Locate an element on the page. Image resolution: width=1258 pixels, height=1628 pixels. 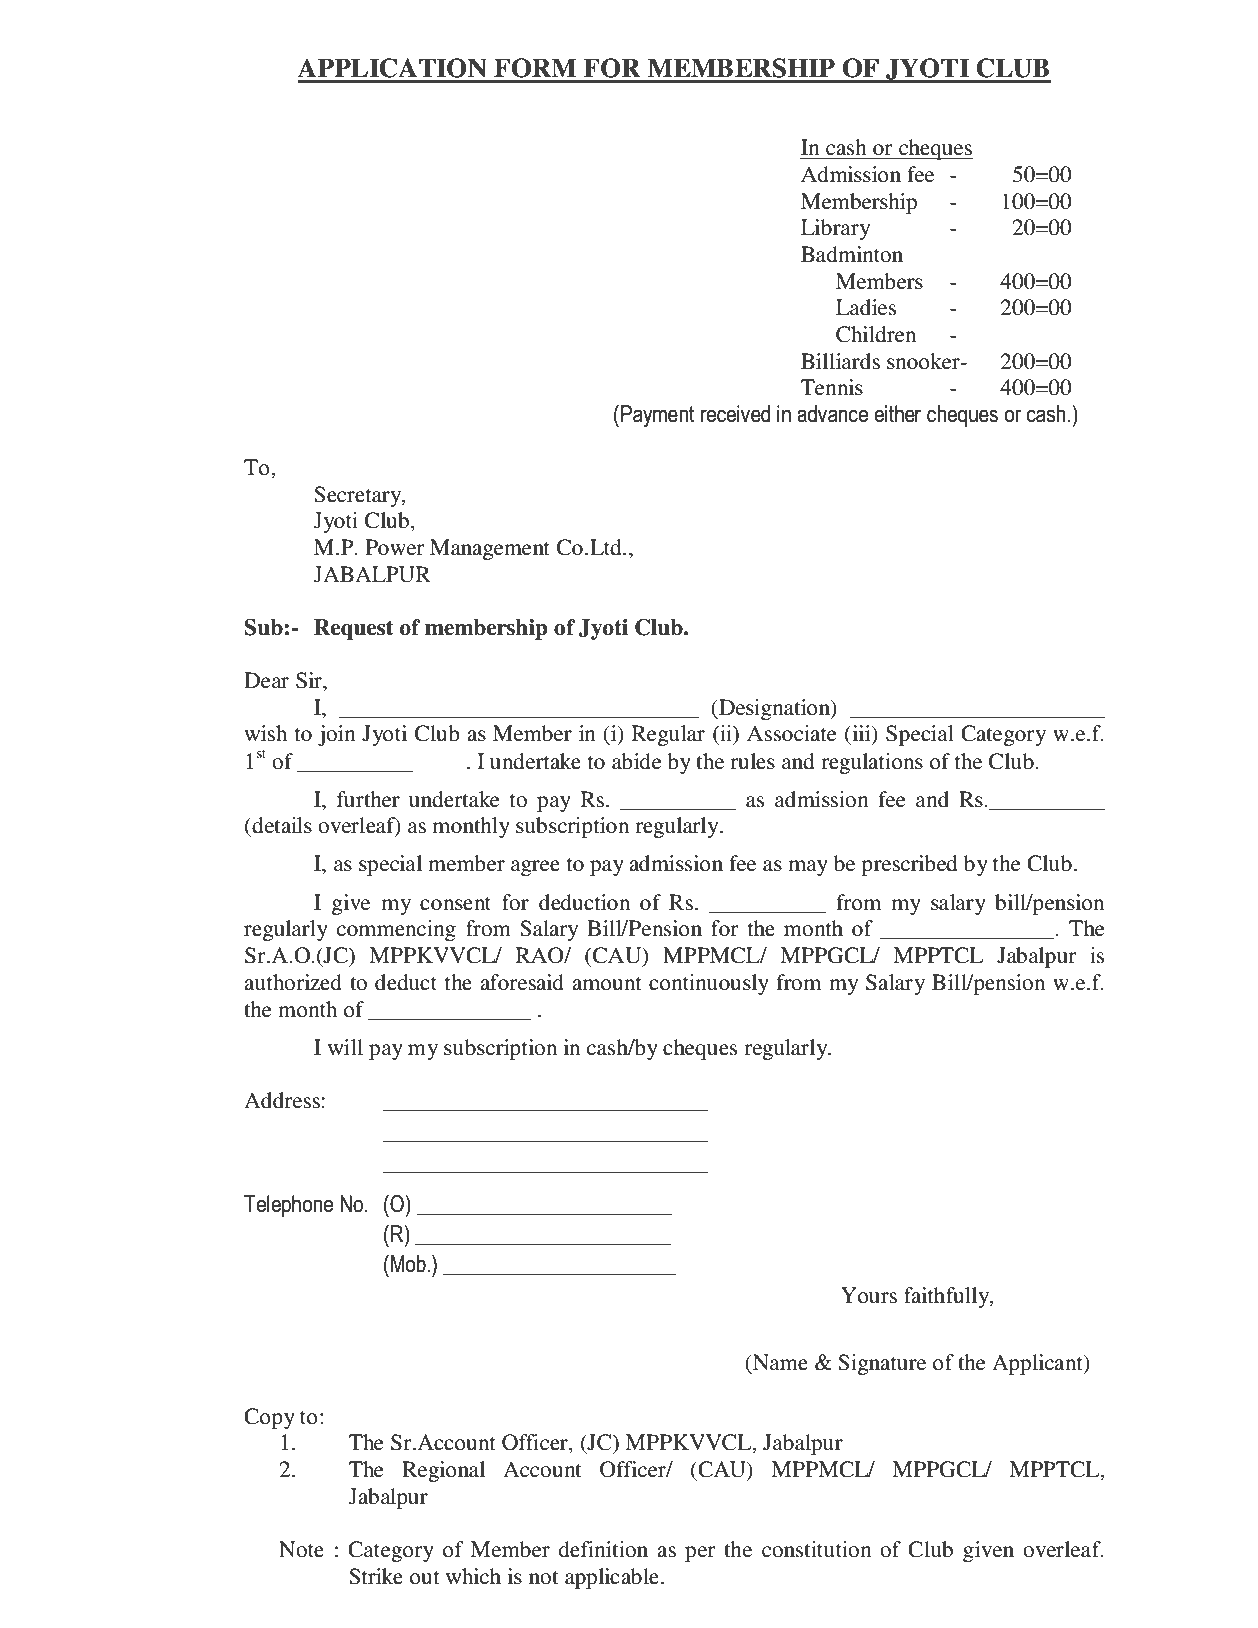
prescribed is located at coordinates (909, 865).
